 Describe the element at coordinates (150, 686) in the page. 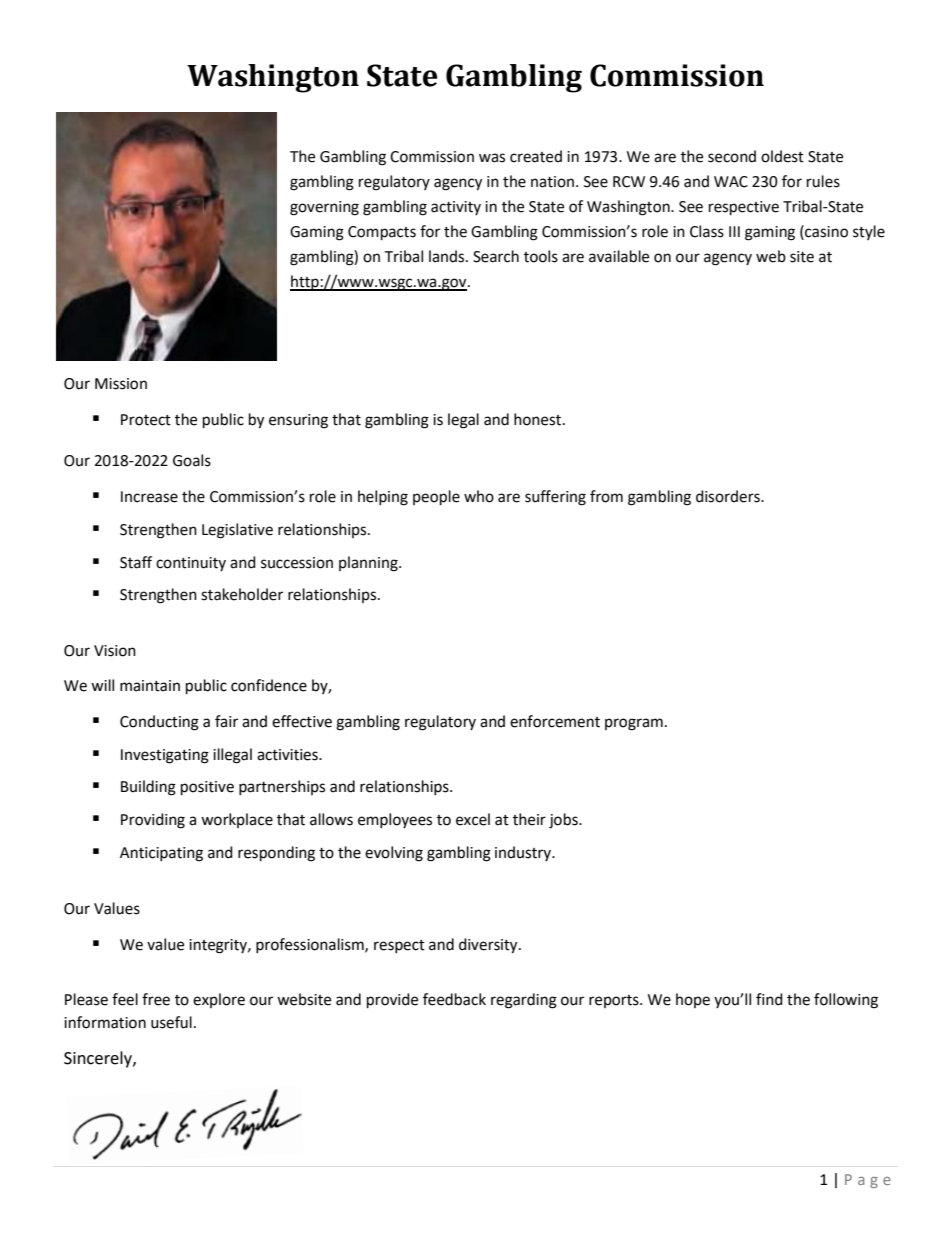

I see `maintain` at that location.
